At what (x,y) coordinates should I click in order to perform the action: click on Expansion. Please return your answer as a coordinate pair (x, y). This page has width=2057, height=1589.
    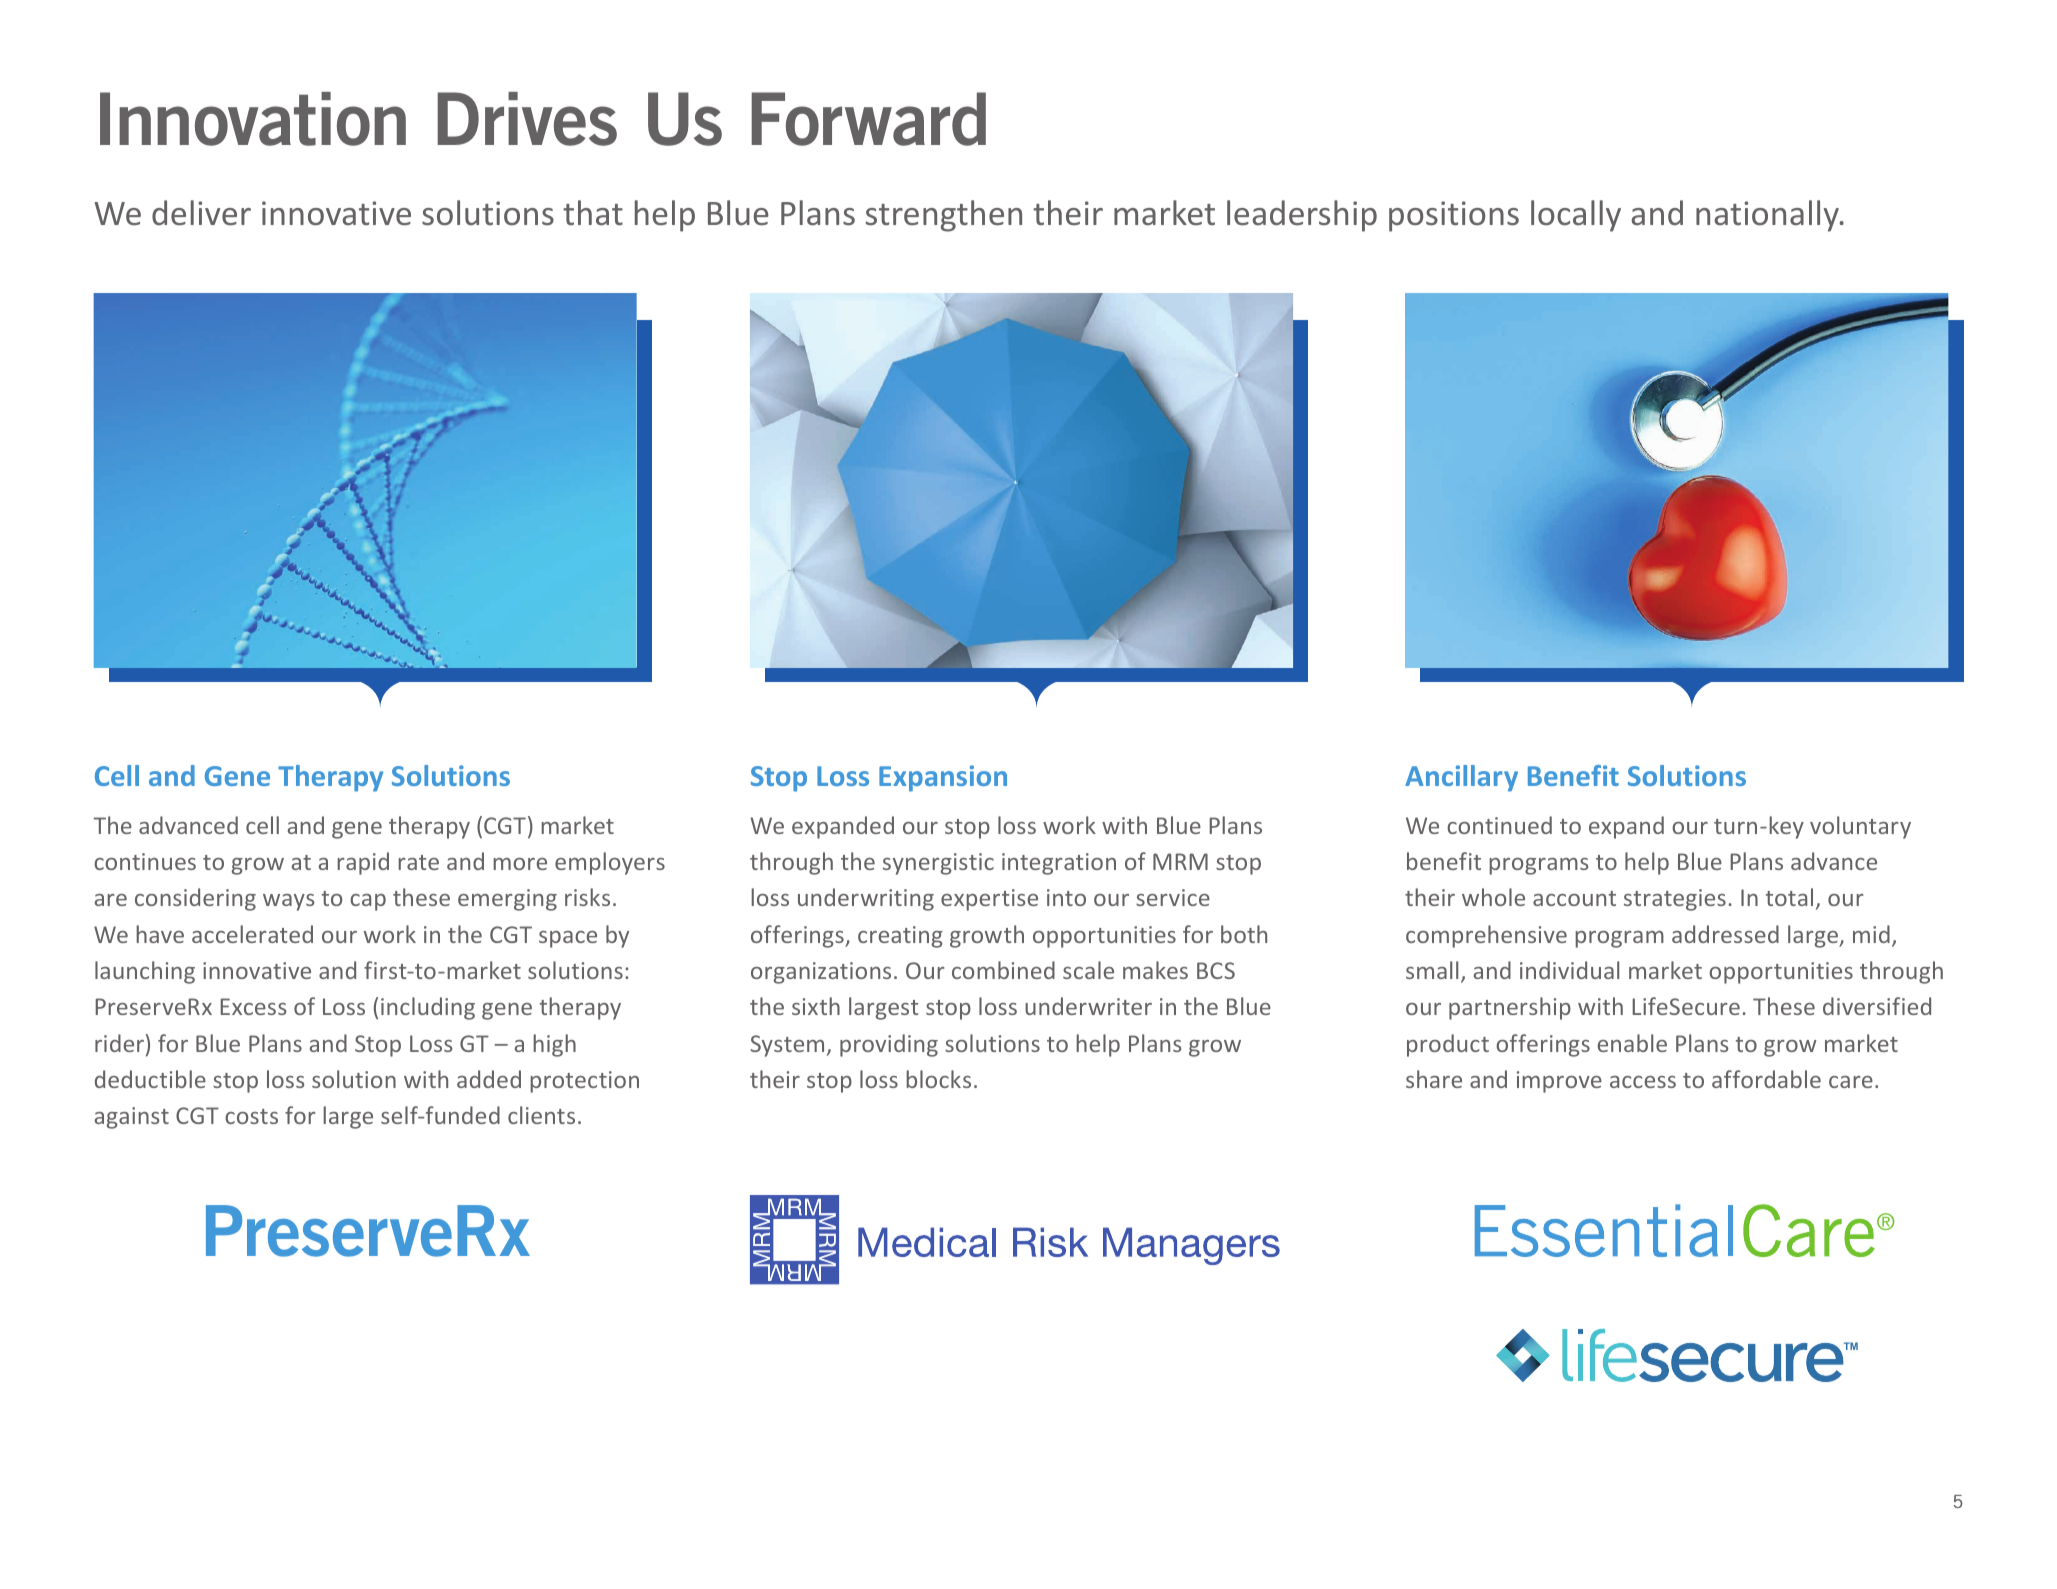
    Looking at the image, I should click on (943, 778).
